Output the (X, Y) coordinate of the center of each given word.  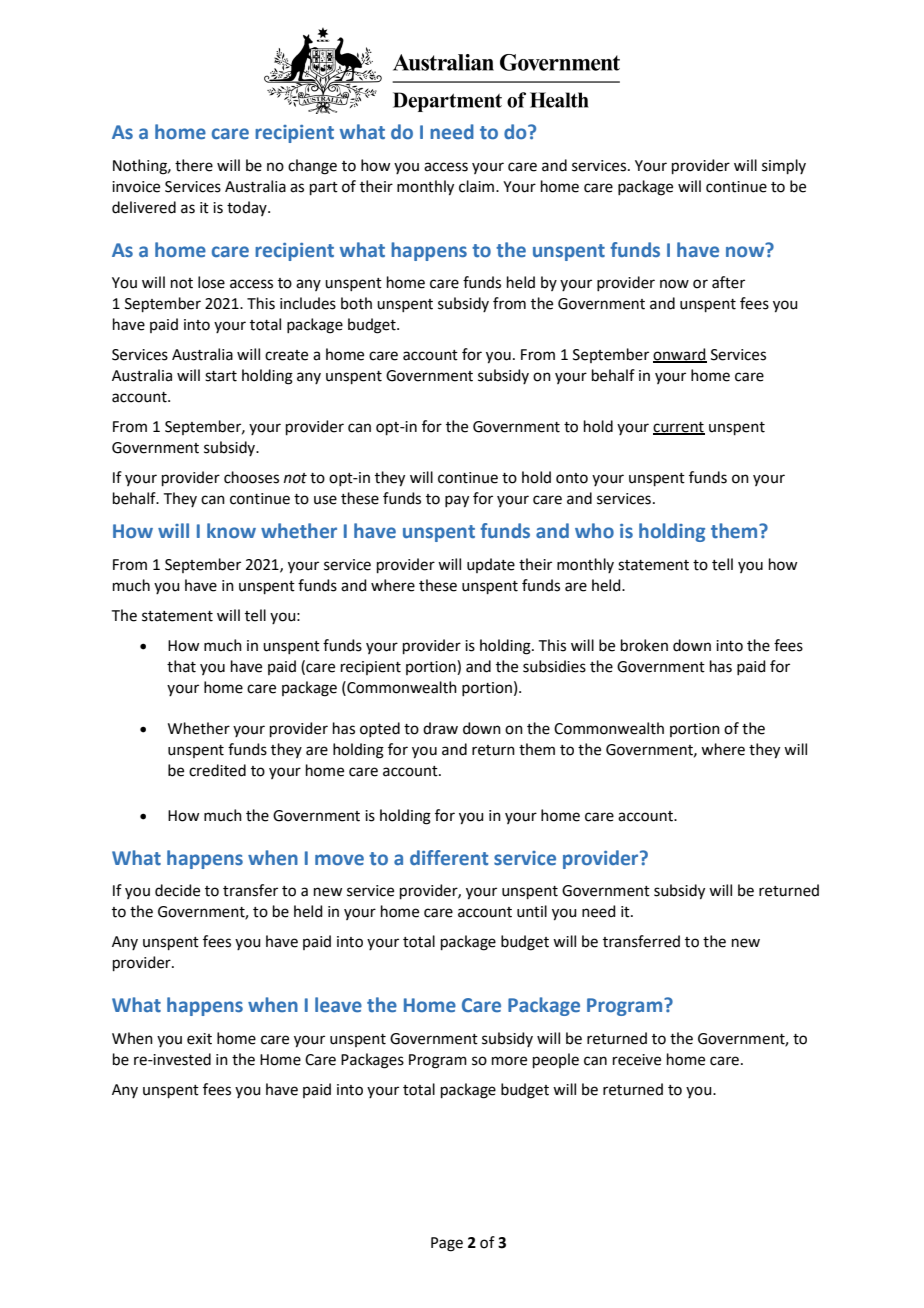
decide (177, 890)
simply (784, 166)
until (532, 911)
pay (457, 501)
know (231, 531)
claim (476, 186)
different (449, 858)
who (594, 531)
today (248, 208)
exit (199, 1039)
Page (447, 1244)
